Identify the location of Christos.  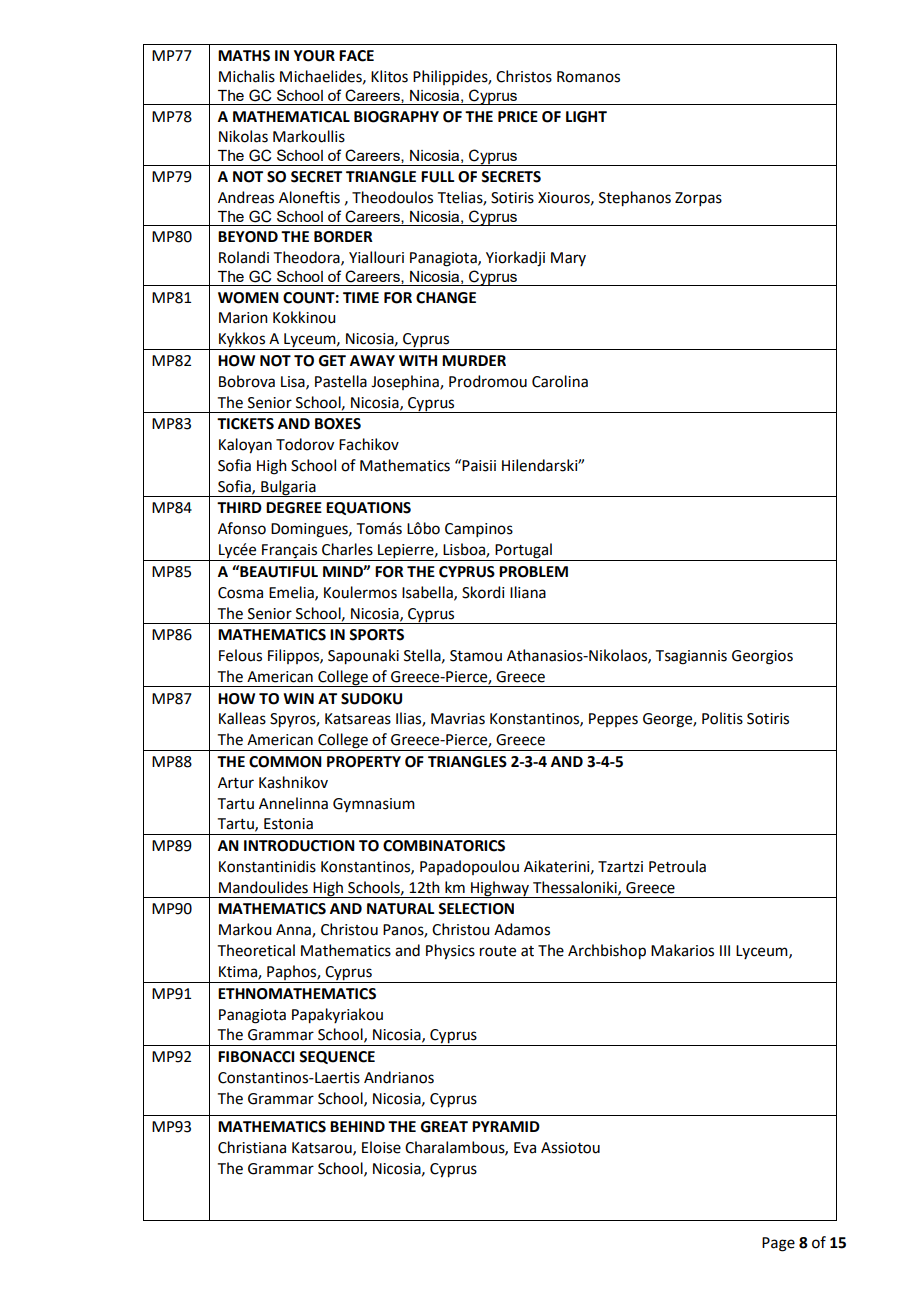
(524, 76).
